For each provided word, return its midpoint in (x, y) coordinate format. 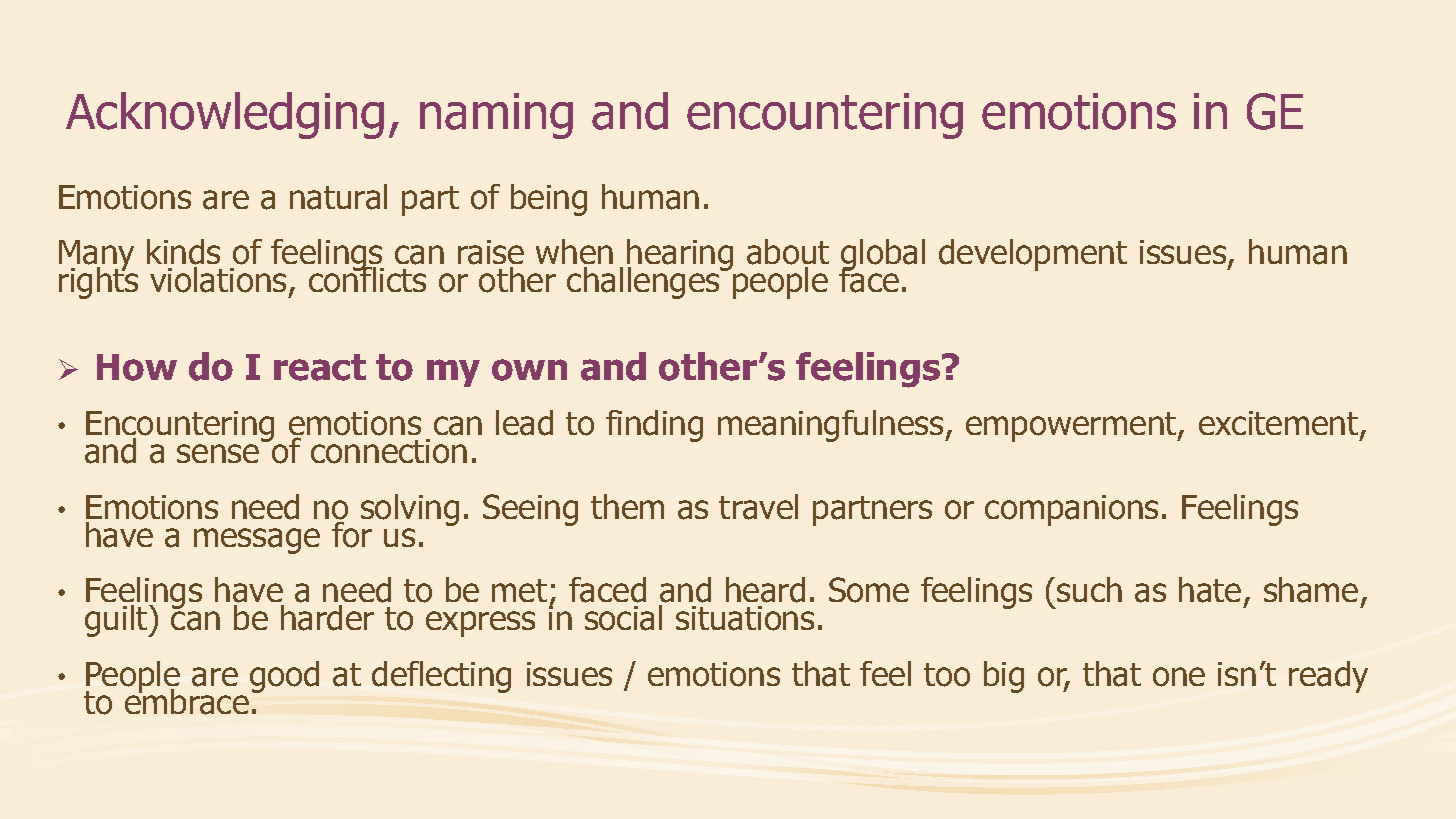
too (947, 675)
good (284, 677)
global (883, 256)
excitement (1280, 425)
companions (1071, 510)
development (1033, 255)
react (320, 367)
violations (218, 280)
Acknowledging (225, 115)
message (257, 541)
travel (758, 507)
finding (654, 426)
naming (496, 116)
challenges (644, 283)
